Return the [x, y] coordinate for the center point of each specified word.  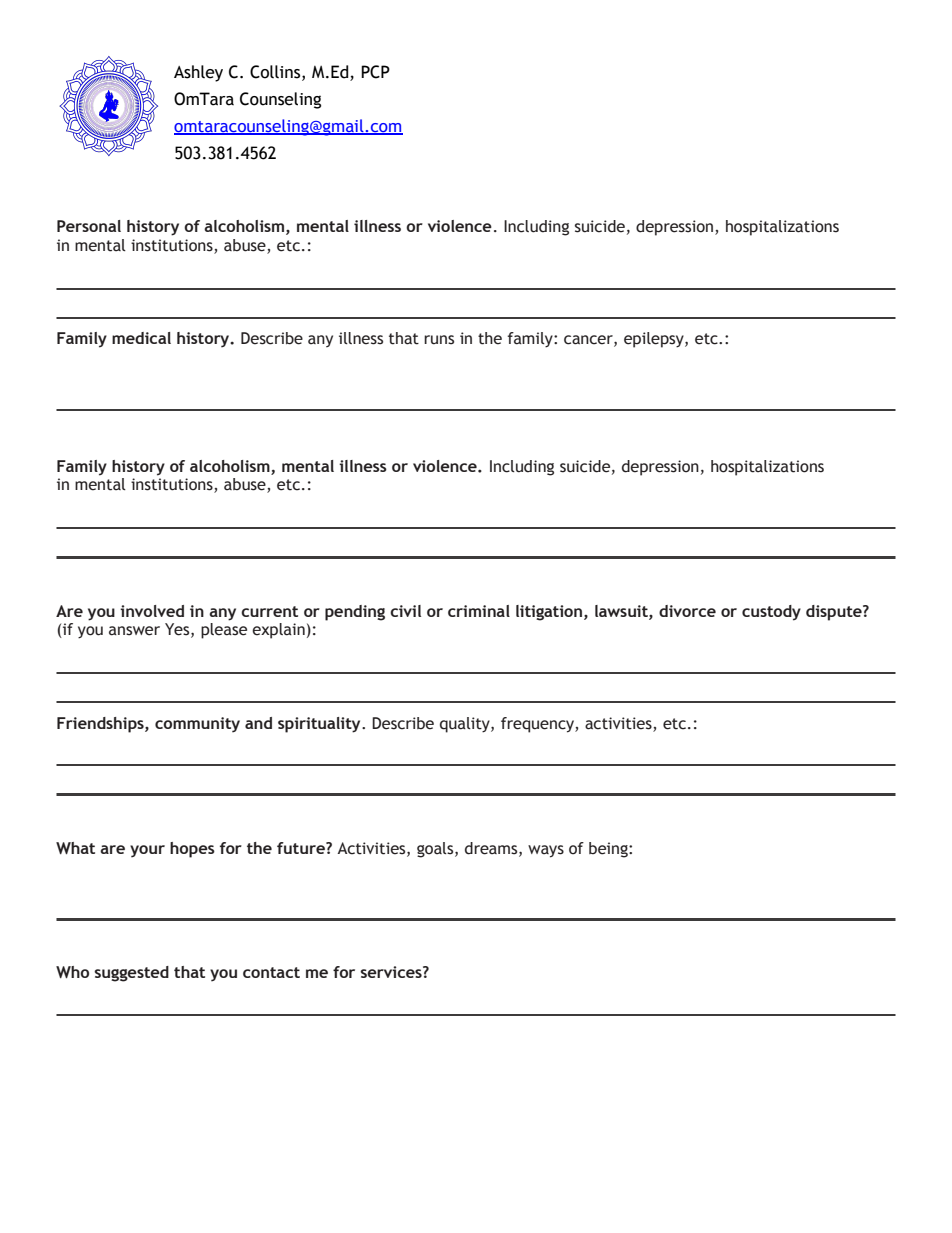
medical [141, 338]
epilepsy [655, 340]
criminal [479, 611]
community [197, 725]
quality [466, 725]
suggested [131, 974]
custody [771, 613]
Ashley [198, 73]
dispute [835, 613]
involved [152, 611]
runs [439, 340]
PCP [375, 72]
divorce [687, 611]
